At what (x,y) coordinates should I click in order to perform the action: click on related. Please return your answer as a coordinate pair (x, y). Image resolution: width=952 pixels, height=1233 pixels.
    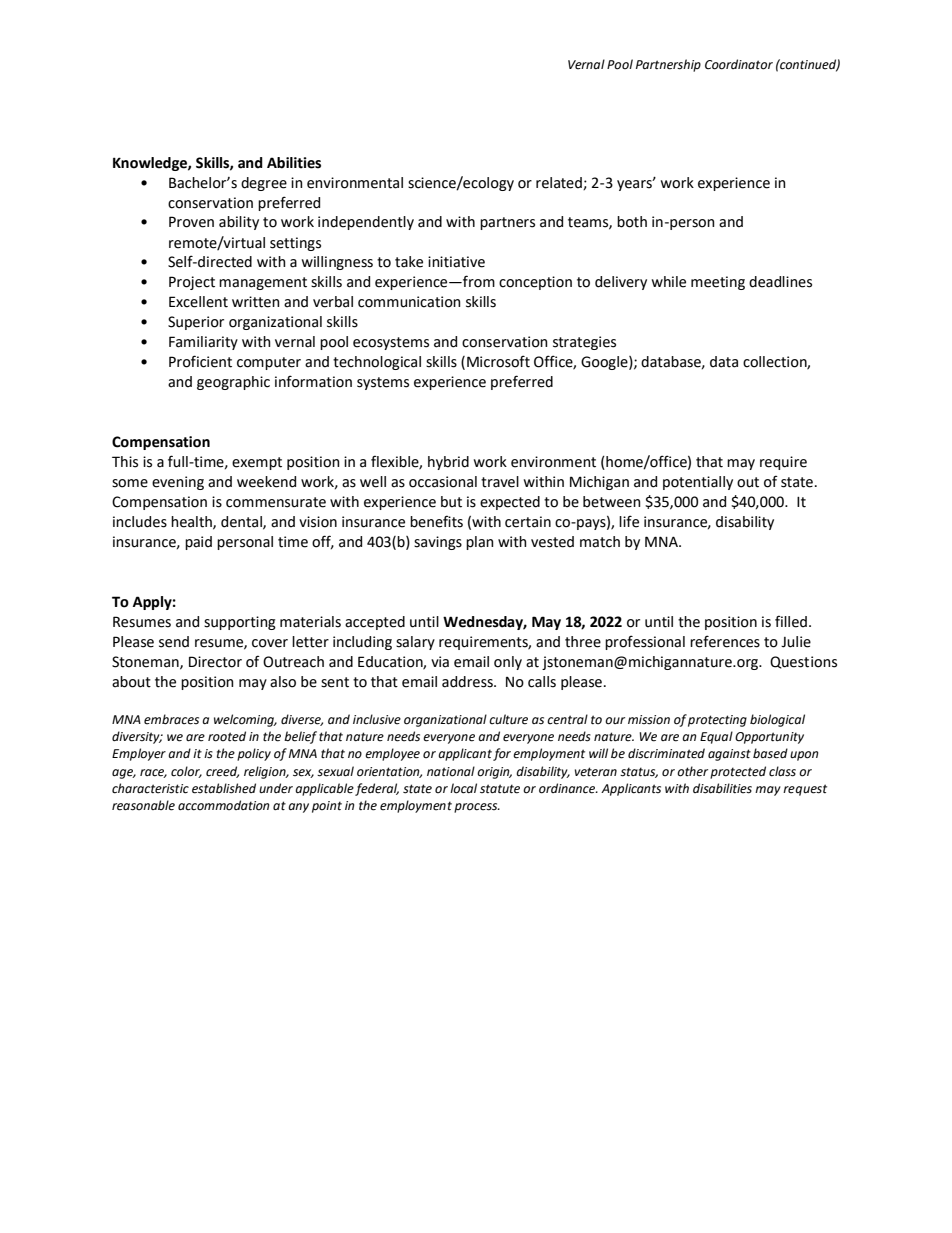
    Looking at the image, I should click on (560, 183).
